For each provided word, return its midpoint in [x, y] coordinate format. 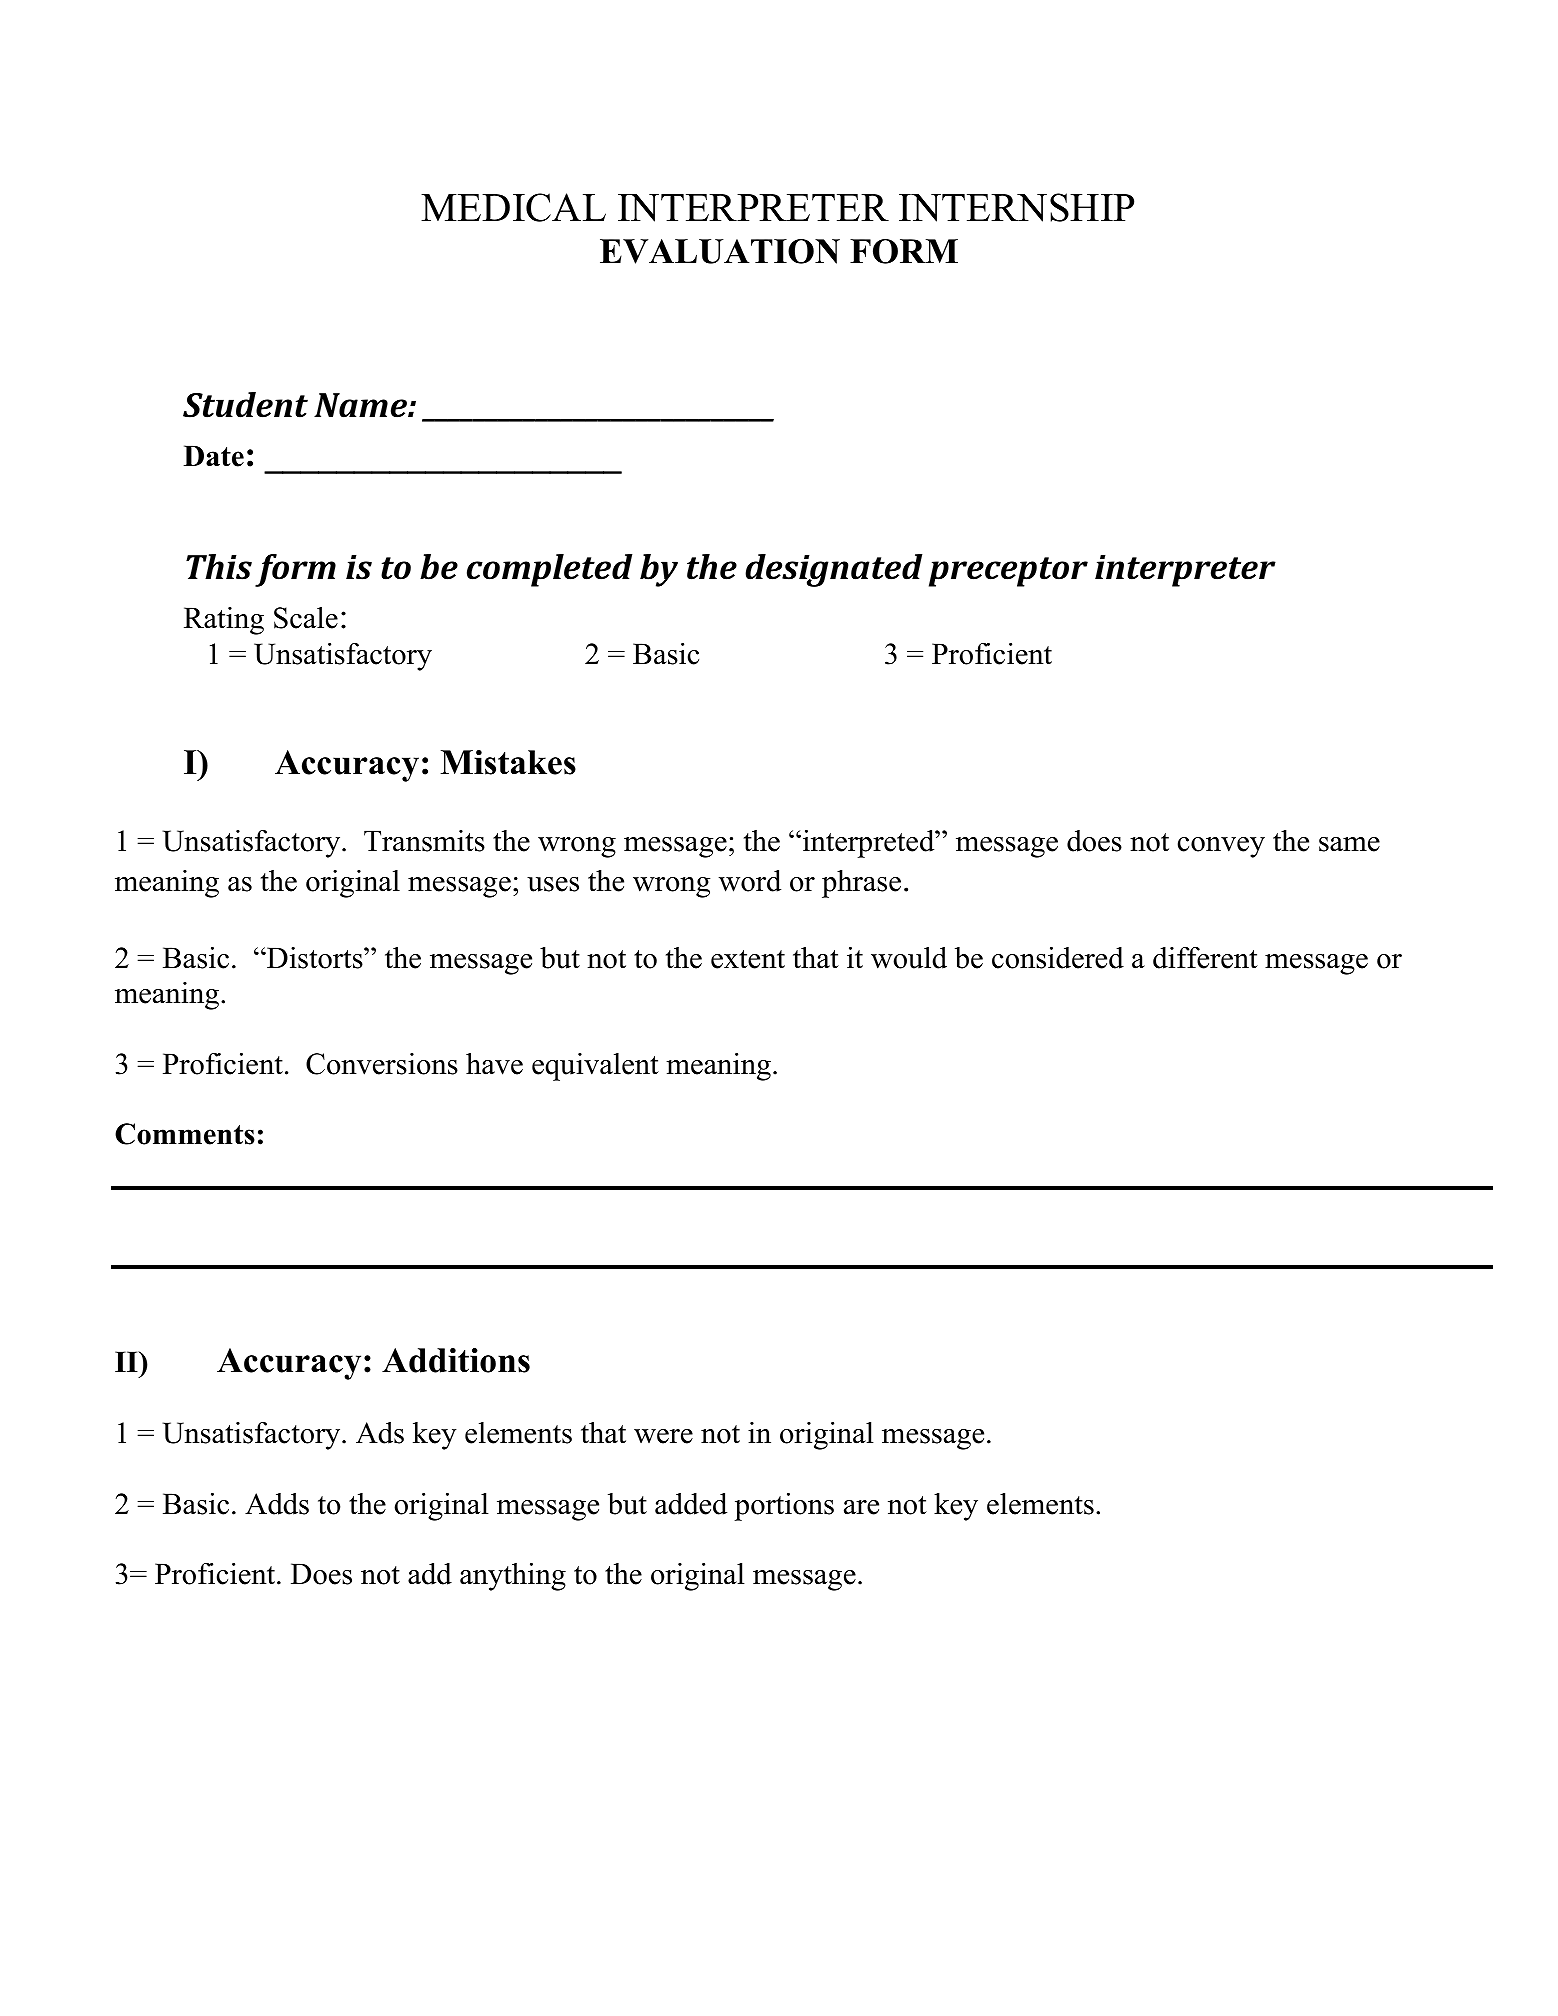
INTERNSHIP [1016, 207]
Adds [277, 1504]
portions [784, 1507]
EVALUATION [720, 251]
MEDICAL [513, 207]
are [861, 1507]
